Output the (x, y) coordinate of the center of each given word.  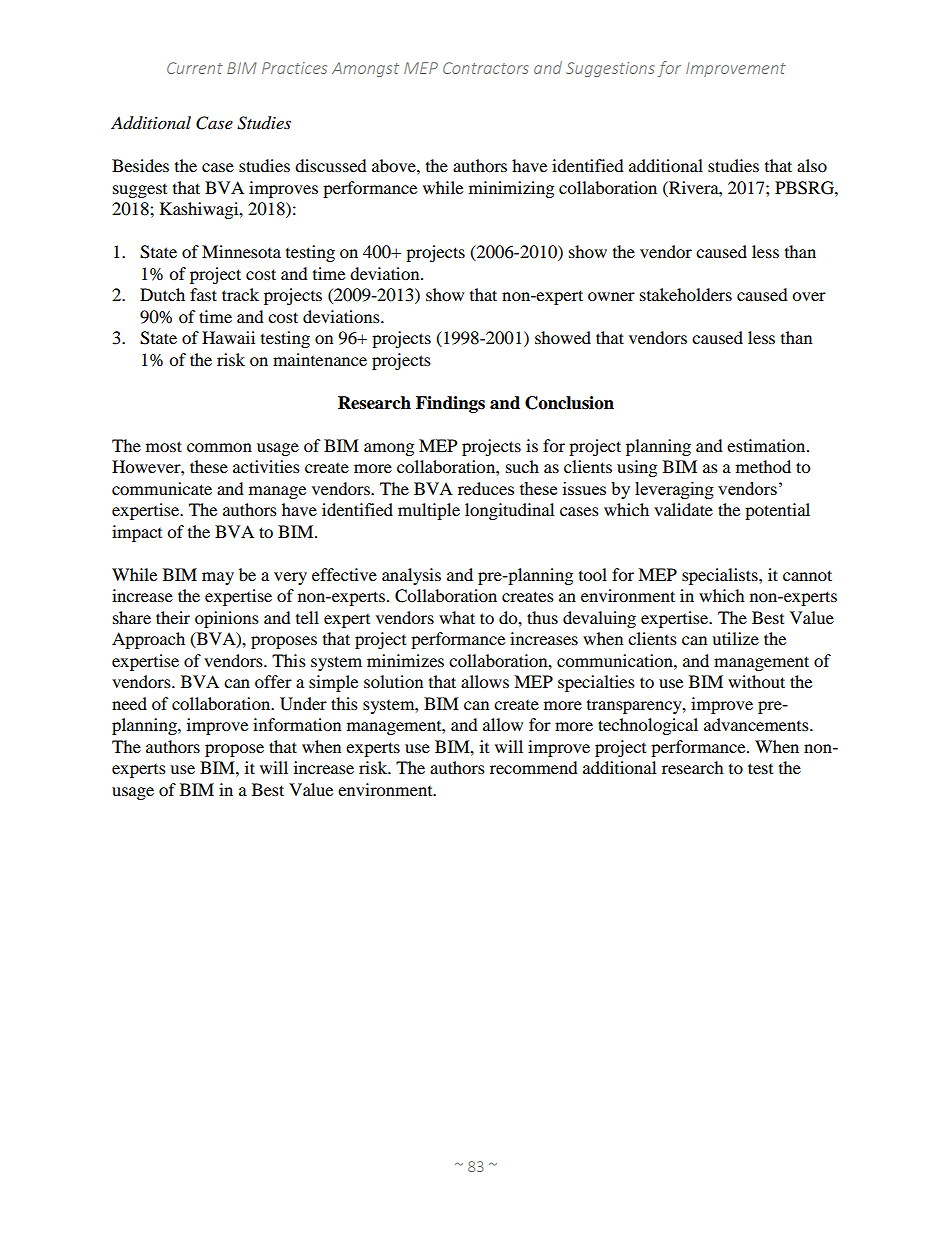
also (812, 165)
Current (195, 68)
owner (611, 296)
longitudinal (509, 511)
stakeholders (686, 294)
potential (777, 511)
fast (203, 294)
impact (137, 533)
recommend (534, 767)
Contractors (486, 68)
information (297, 724)
